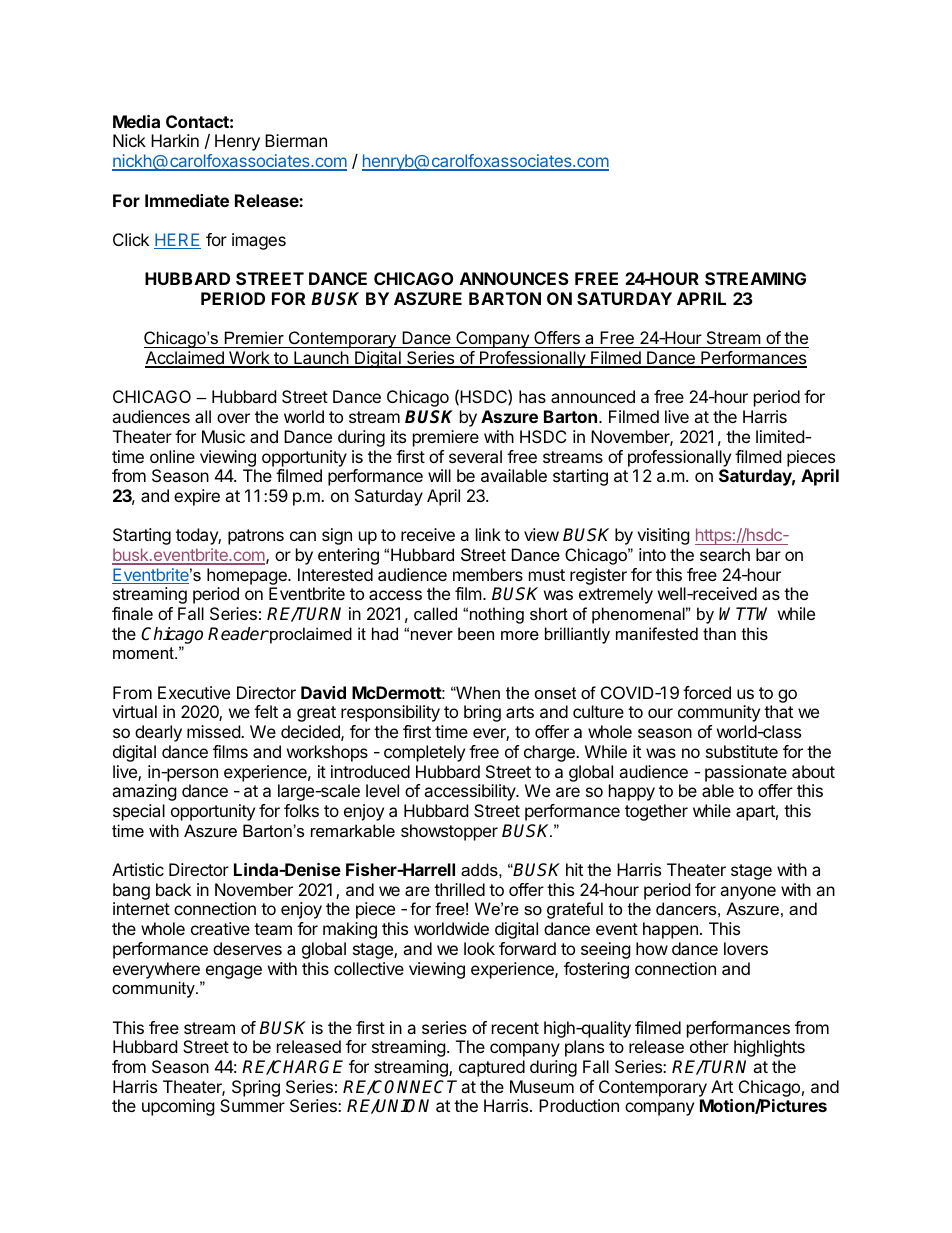  Describe the element at coordinates (476, 633) in the document. I see `been` at that location.
